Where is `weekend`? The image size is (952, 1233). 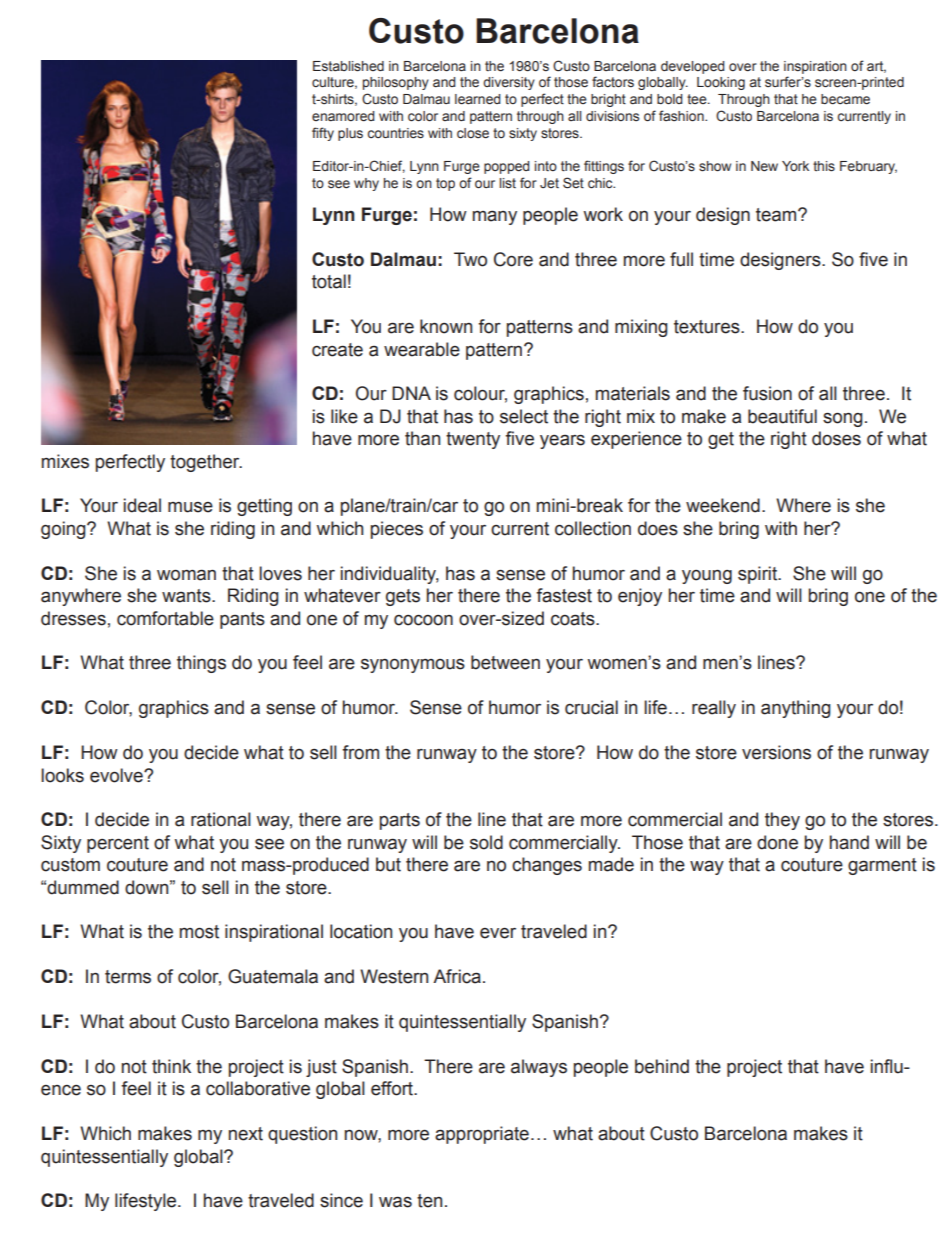 weekend is located at coordinates (723, 505).
